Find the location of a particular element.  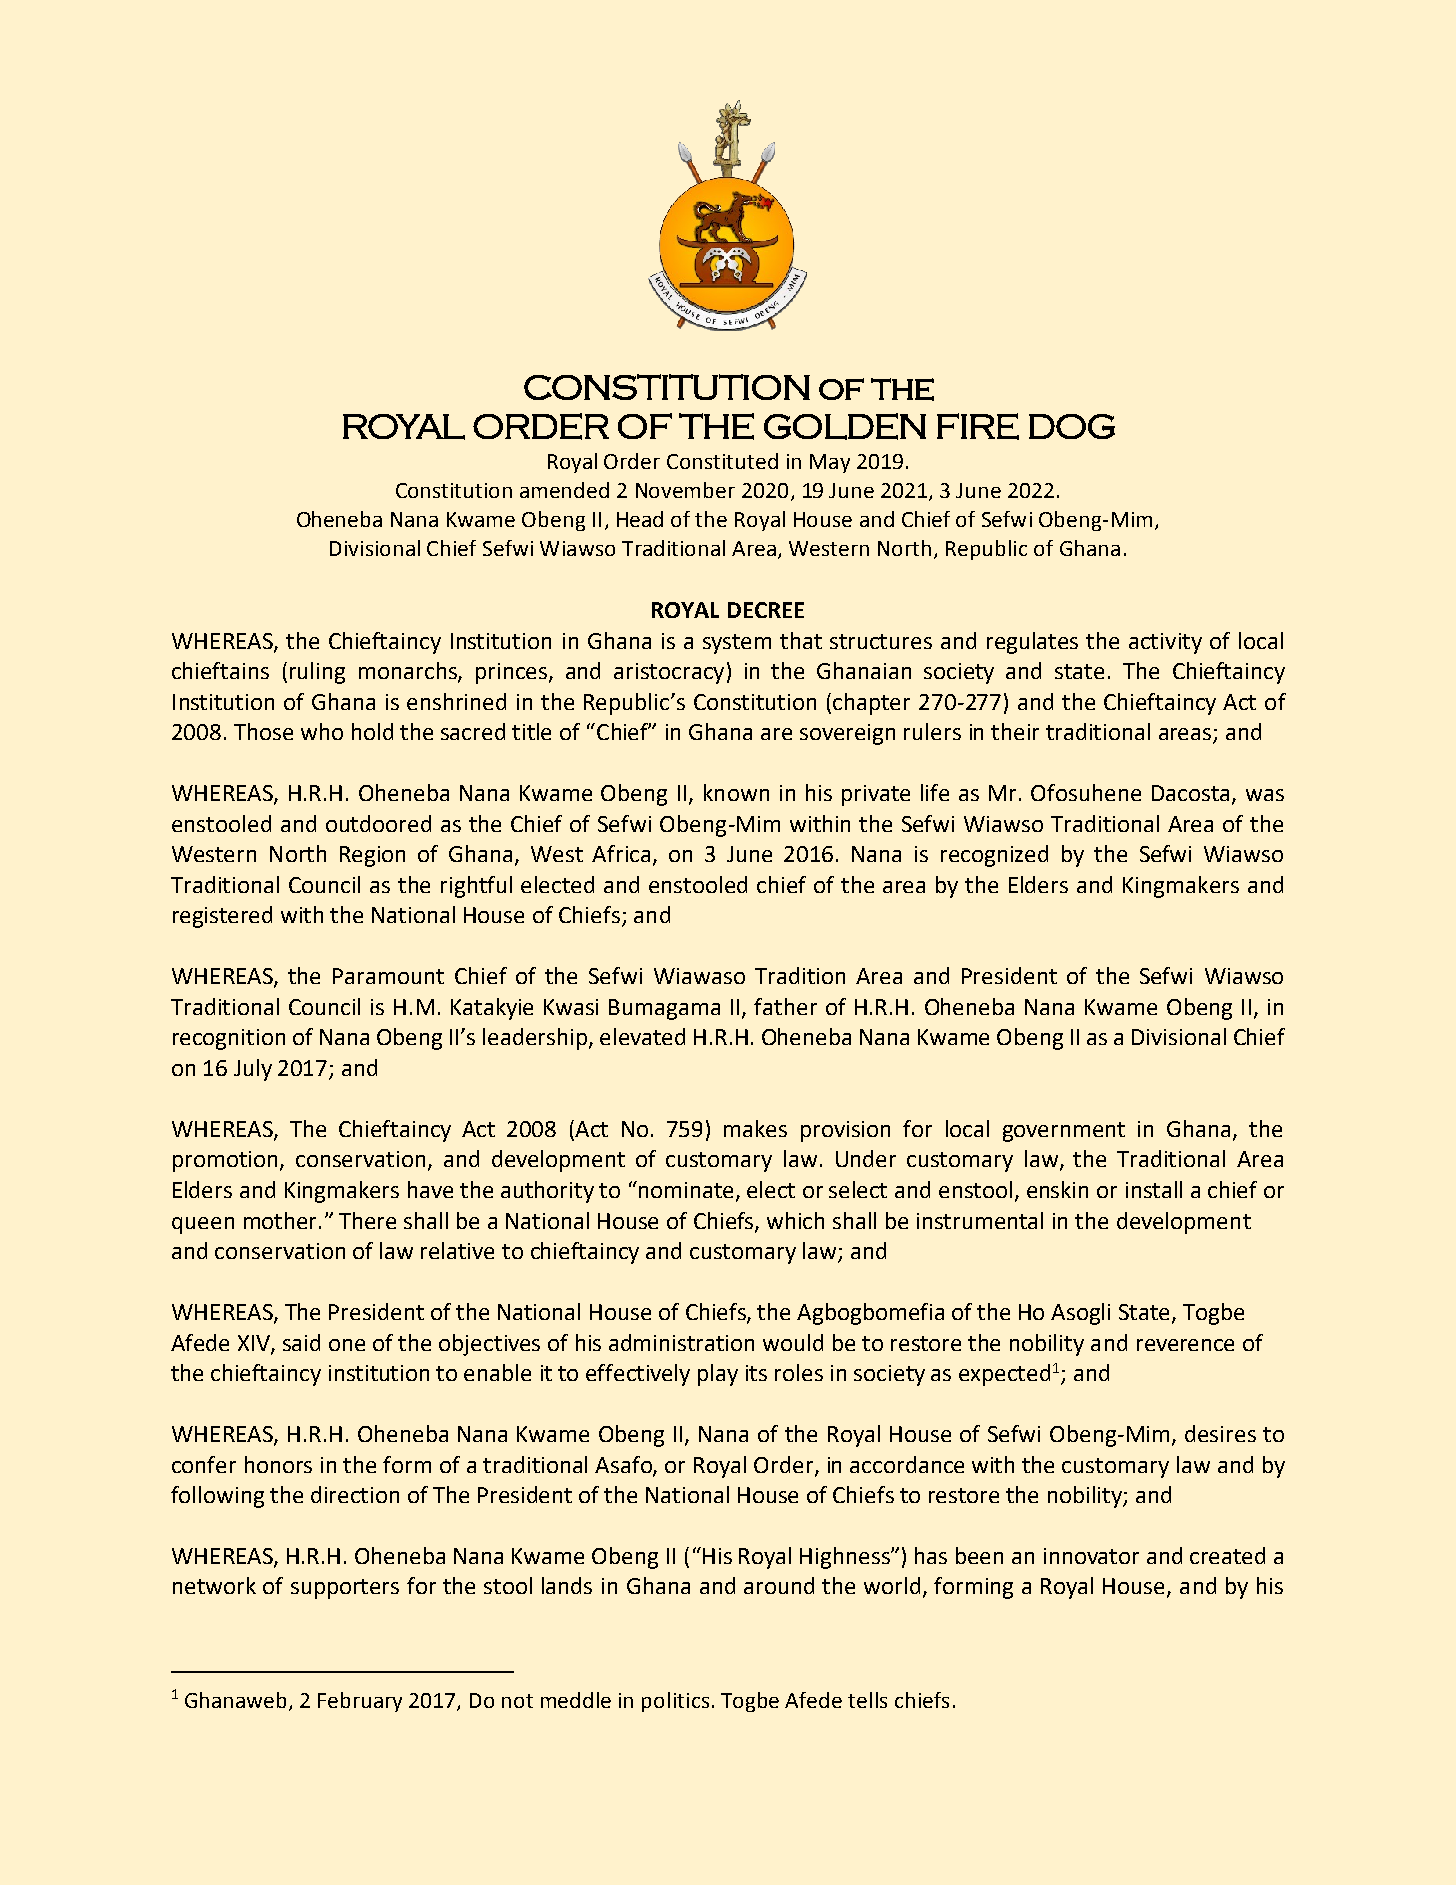

government is located at coordinates (1064, 1132).
